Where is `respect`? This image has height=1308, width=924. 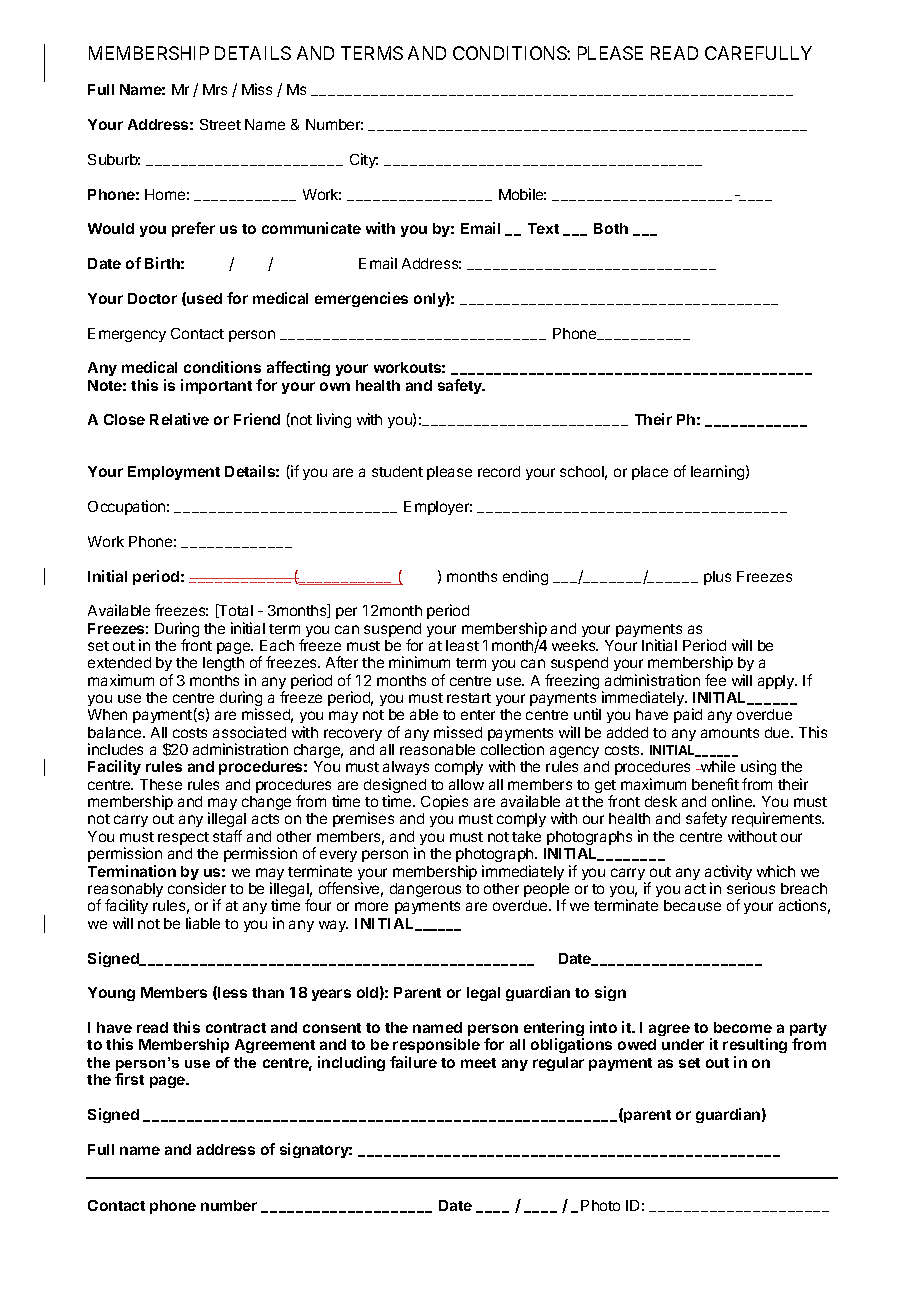
respect is located at coordinates (183, 838).
